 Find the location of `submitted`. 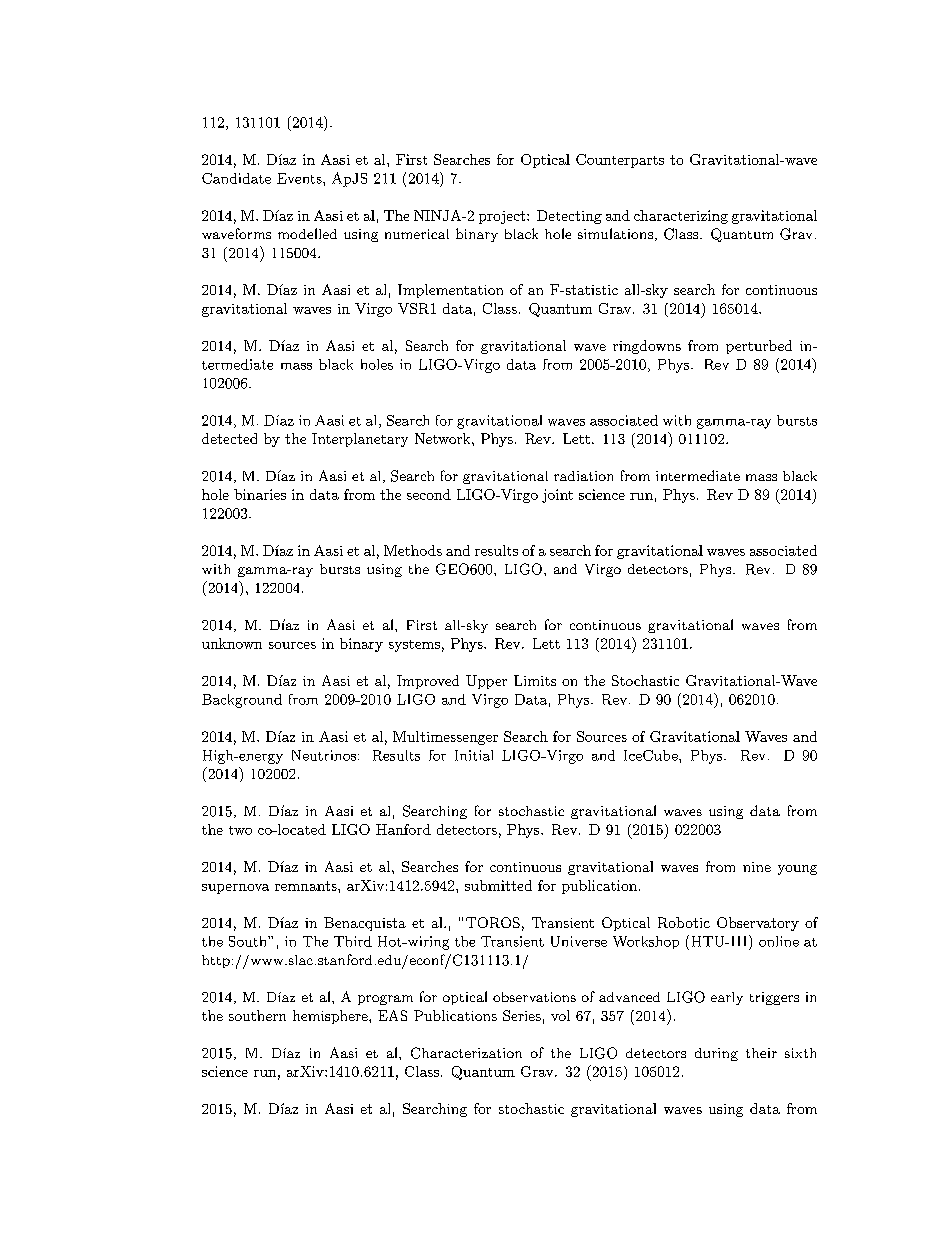

submitted is located at coordinates (498, 885).
